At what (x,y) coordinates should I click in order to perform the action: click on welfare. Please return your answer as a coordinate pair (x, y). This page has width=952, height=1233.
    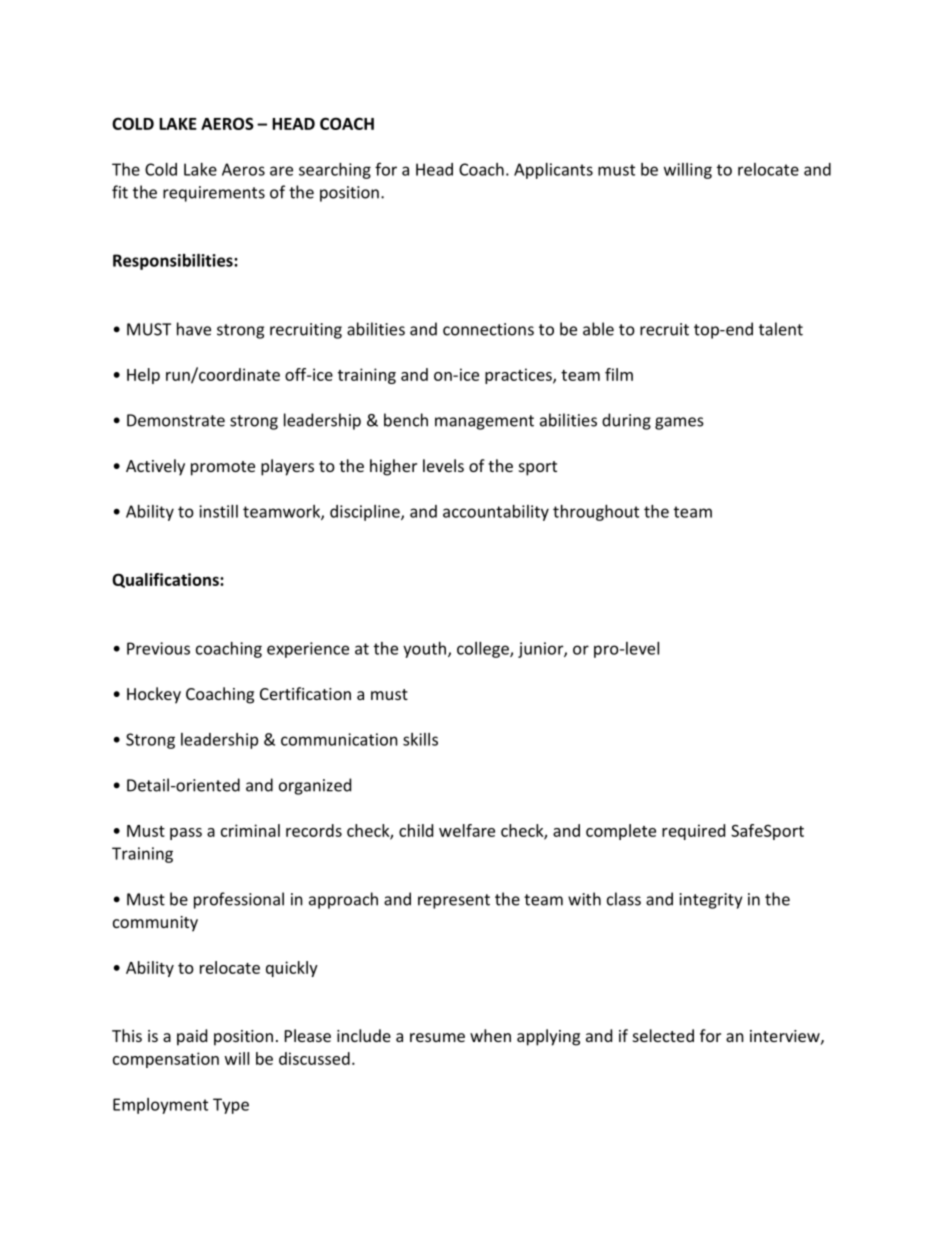
    Looking at the image, I should click on (467, 830).
